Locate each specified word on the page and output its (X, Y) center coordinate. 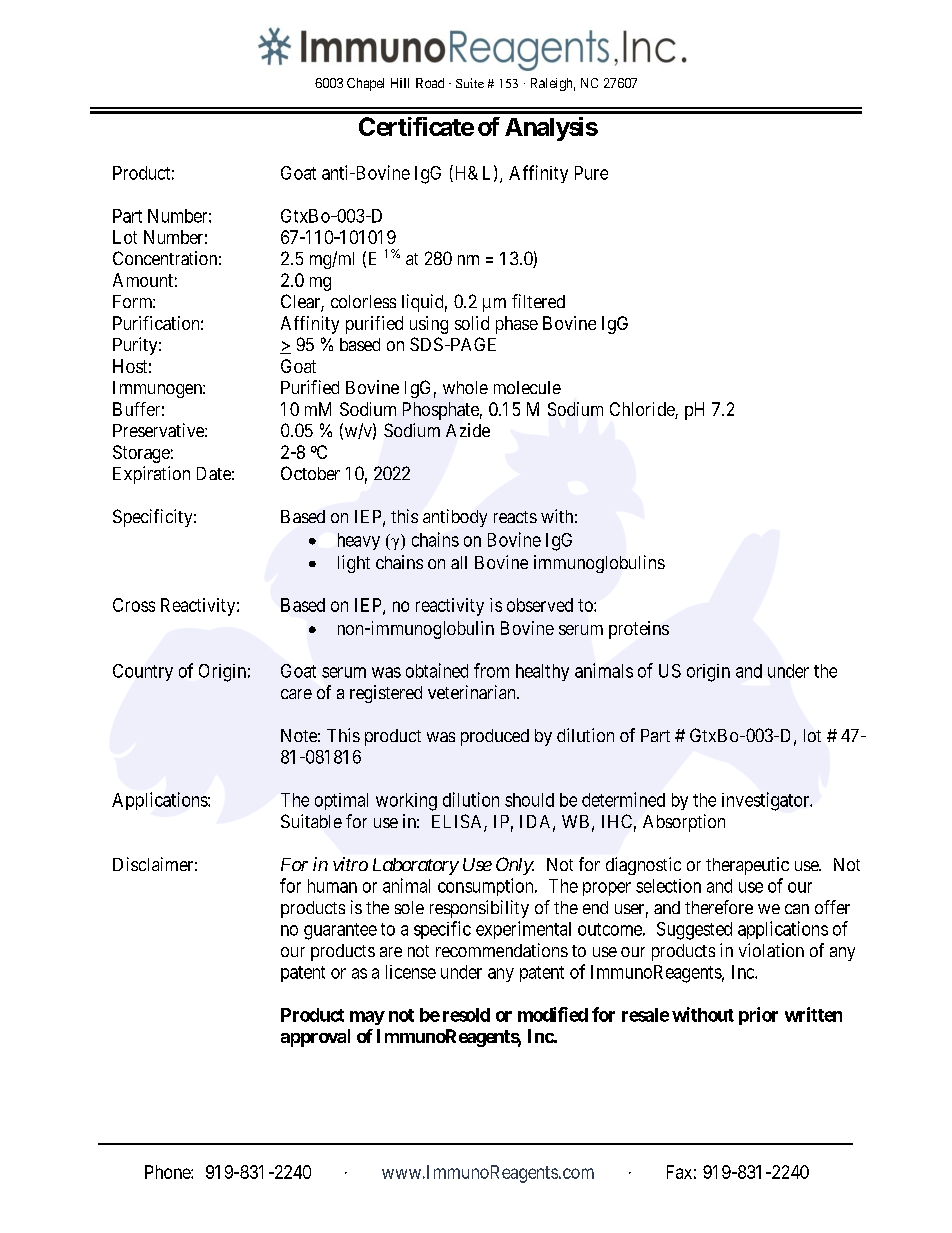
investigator (767, 801)
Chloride (643, 410)
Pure (591, 173)
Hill (400, 83)
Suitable (311, 821)
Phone (168, 1172)
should (529, 800)
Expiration (151, 475)
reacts (515, 517)
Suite (470, 83)
